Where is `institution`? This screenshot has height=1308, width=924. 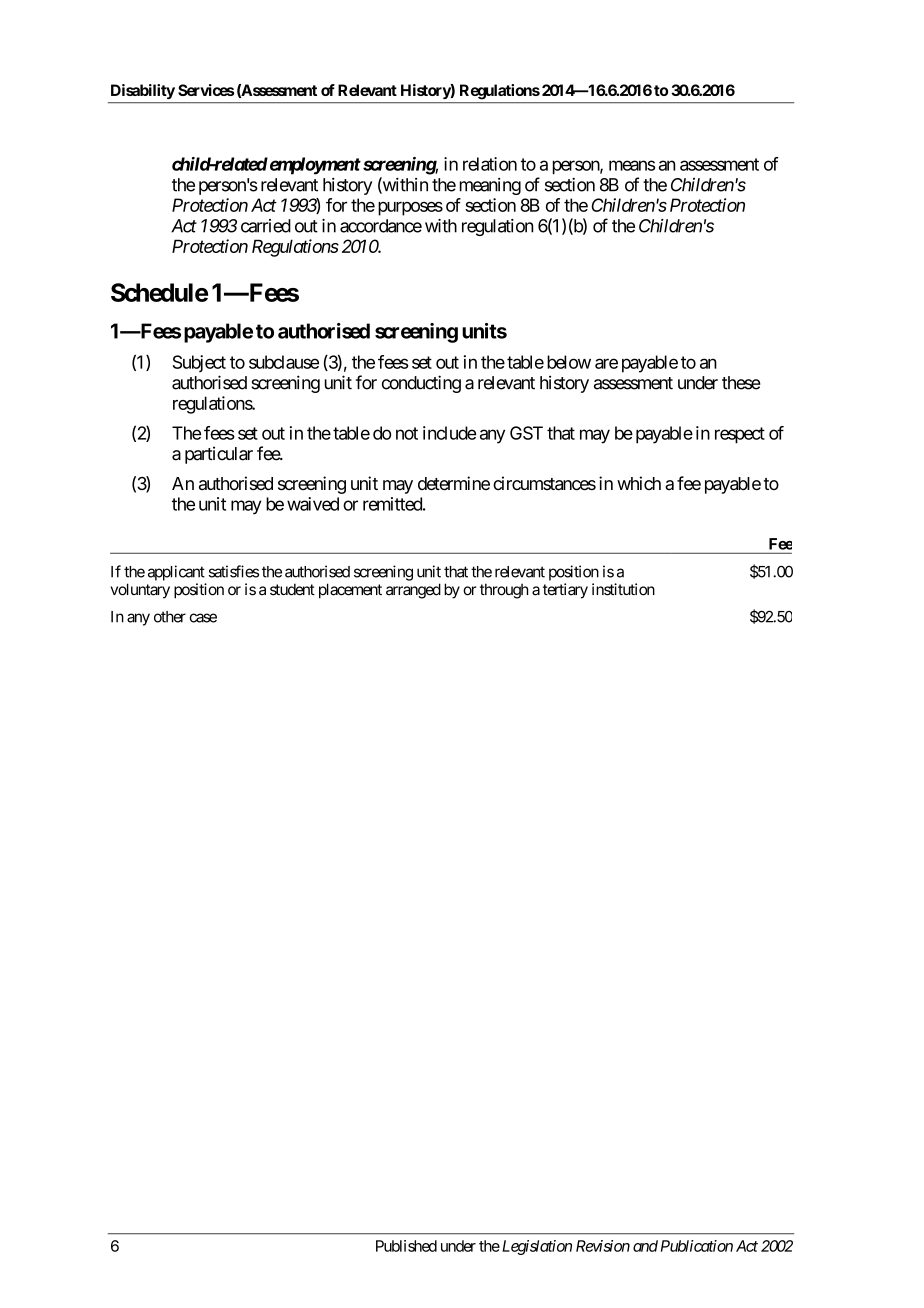 institution is located at coordinates (623, 589).
